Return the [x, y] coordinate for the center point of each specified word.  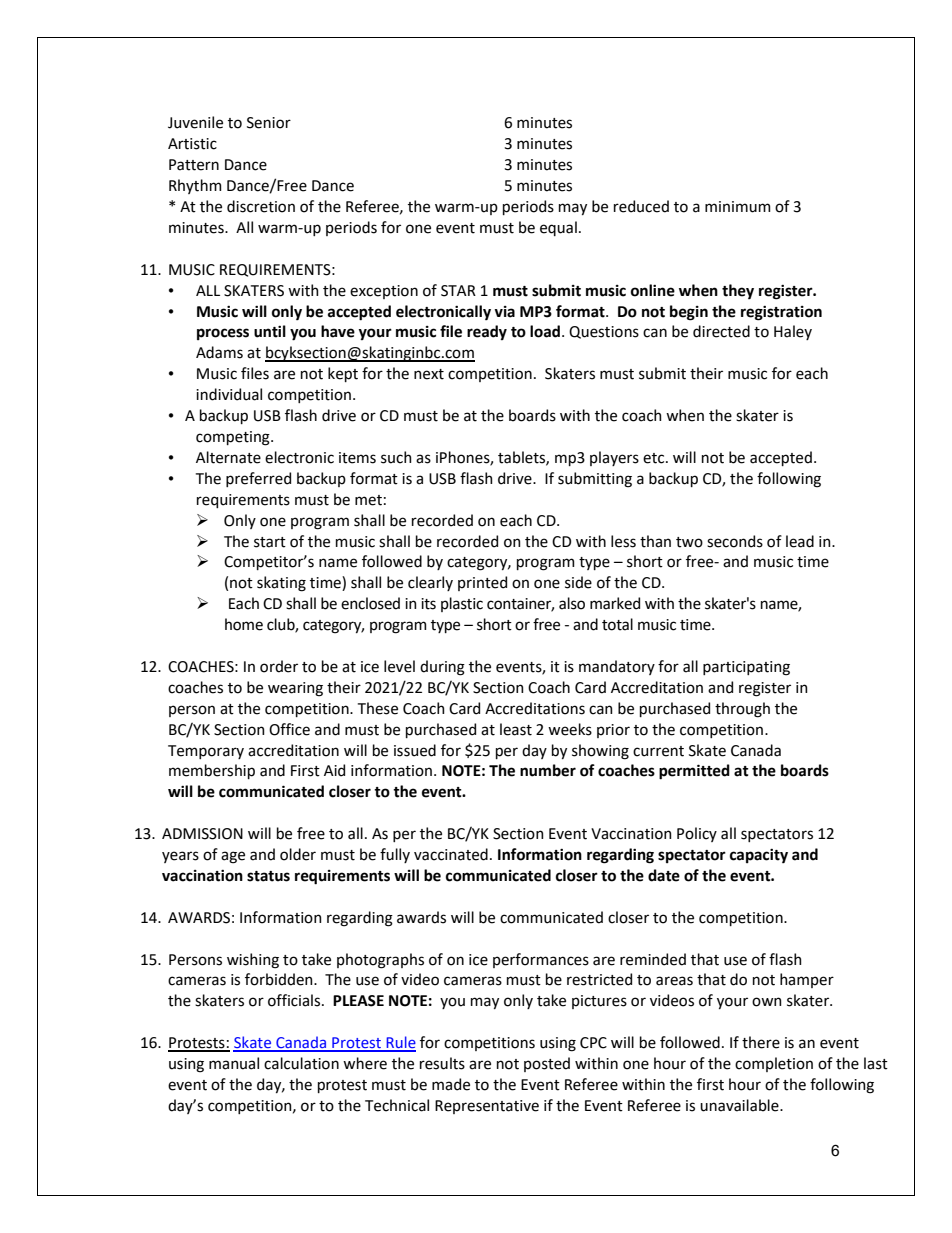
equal [558, 228]
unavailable [740, 1105]
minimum [738, 207]
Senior [269, 123]
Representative [487, 1107]
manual [234, 1063]
